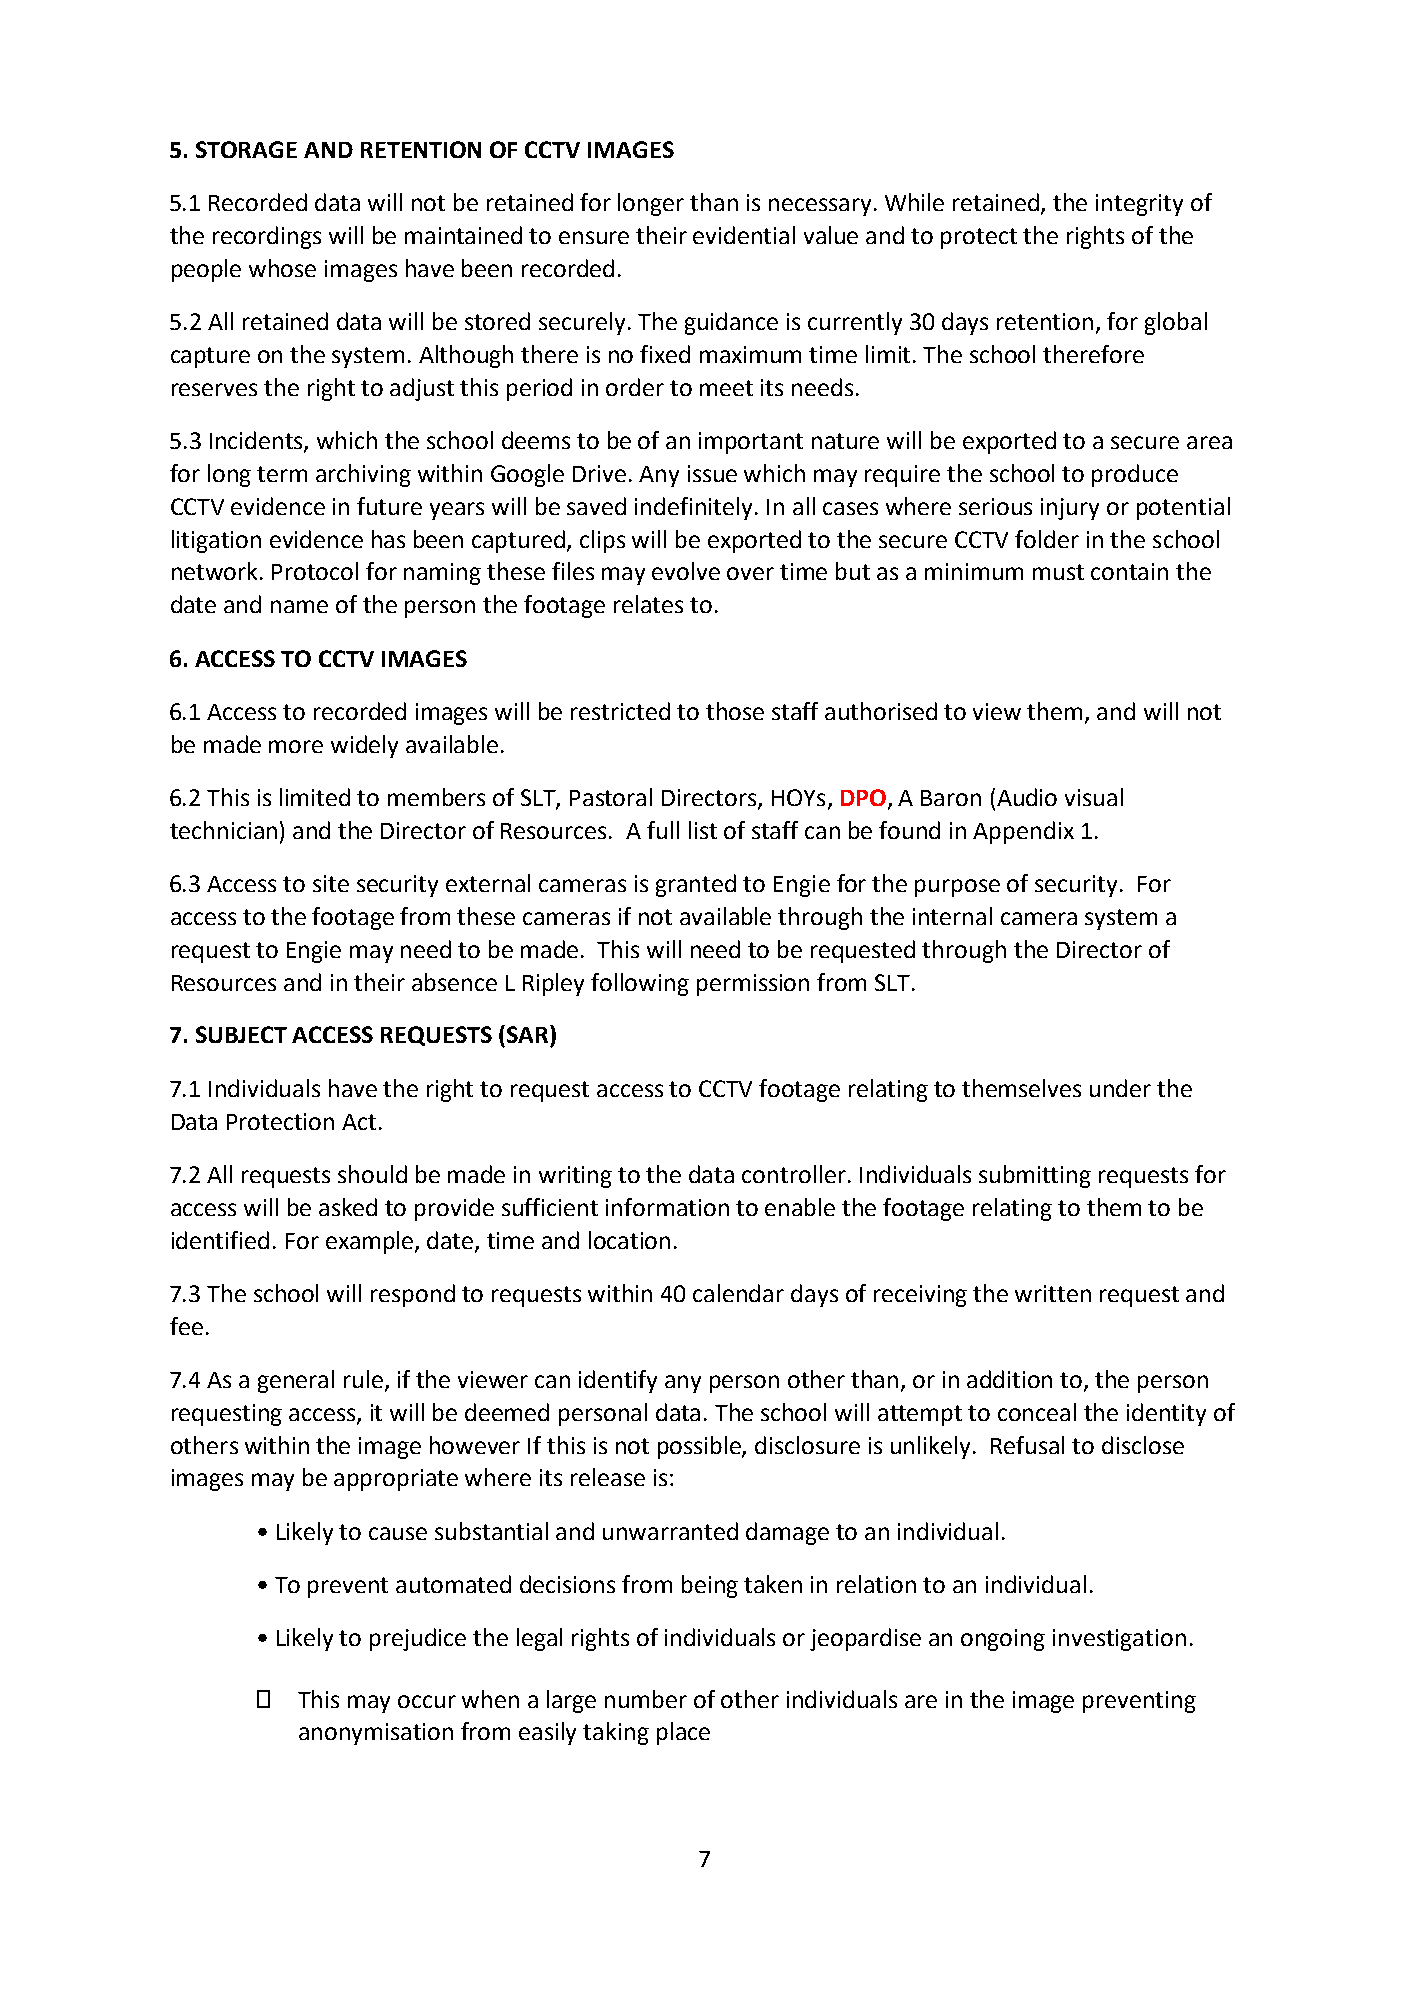 Image resolution: width=1410 pixels, height=1994 pixels. What do you see at coordinates (735, 711) in the image?
I see `those` at bounding box center [735, 711].
